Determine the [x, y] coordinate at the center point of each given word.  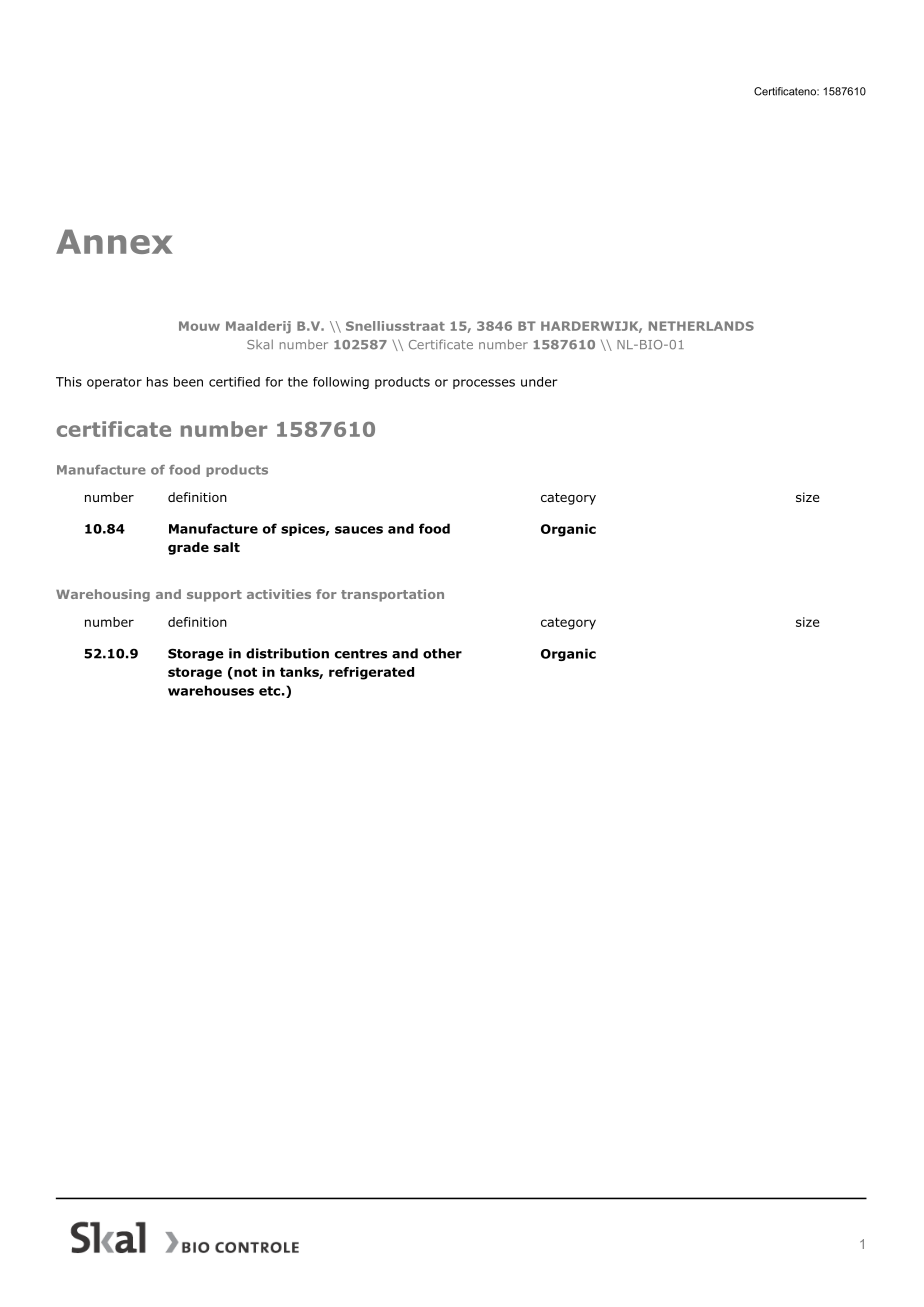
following [341, 383]
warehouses [211, 690]
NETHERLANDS [701, 326]
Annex [114, 241]
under [539, 382]
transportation [392, 595]
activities [279, 594]
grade [188, 548]
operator [114, 383]
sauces [359, 530]
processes [484, 384]
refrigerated [371, 673]
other [442, 653]
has [157, 382]
